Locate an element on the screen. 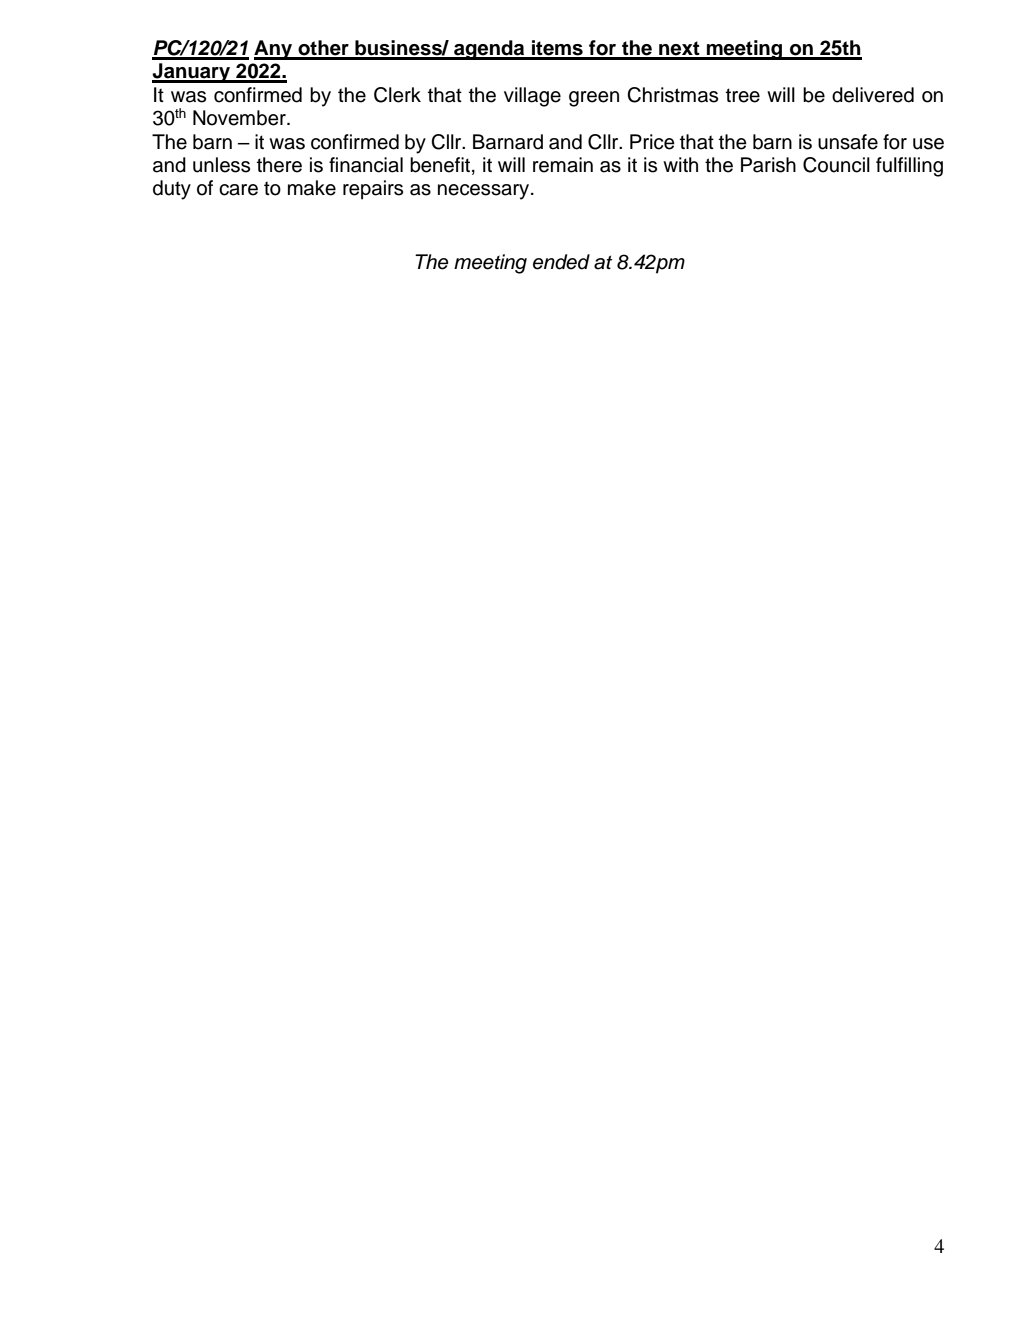 Image resolution: width=1036 pixels, height=1341 pixels. remain is located at coordinates (563, 165).
